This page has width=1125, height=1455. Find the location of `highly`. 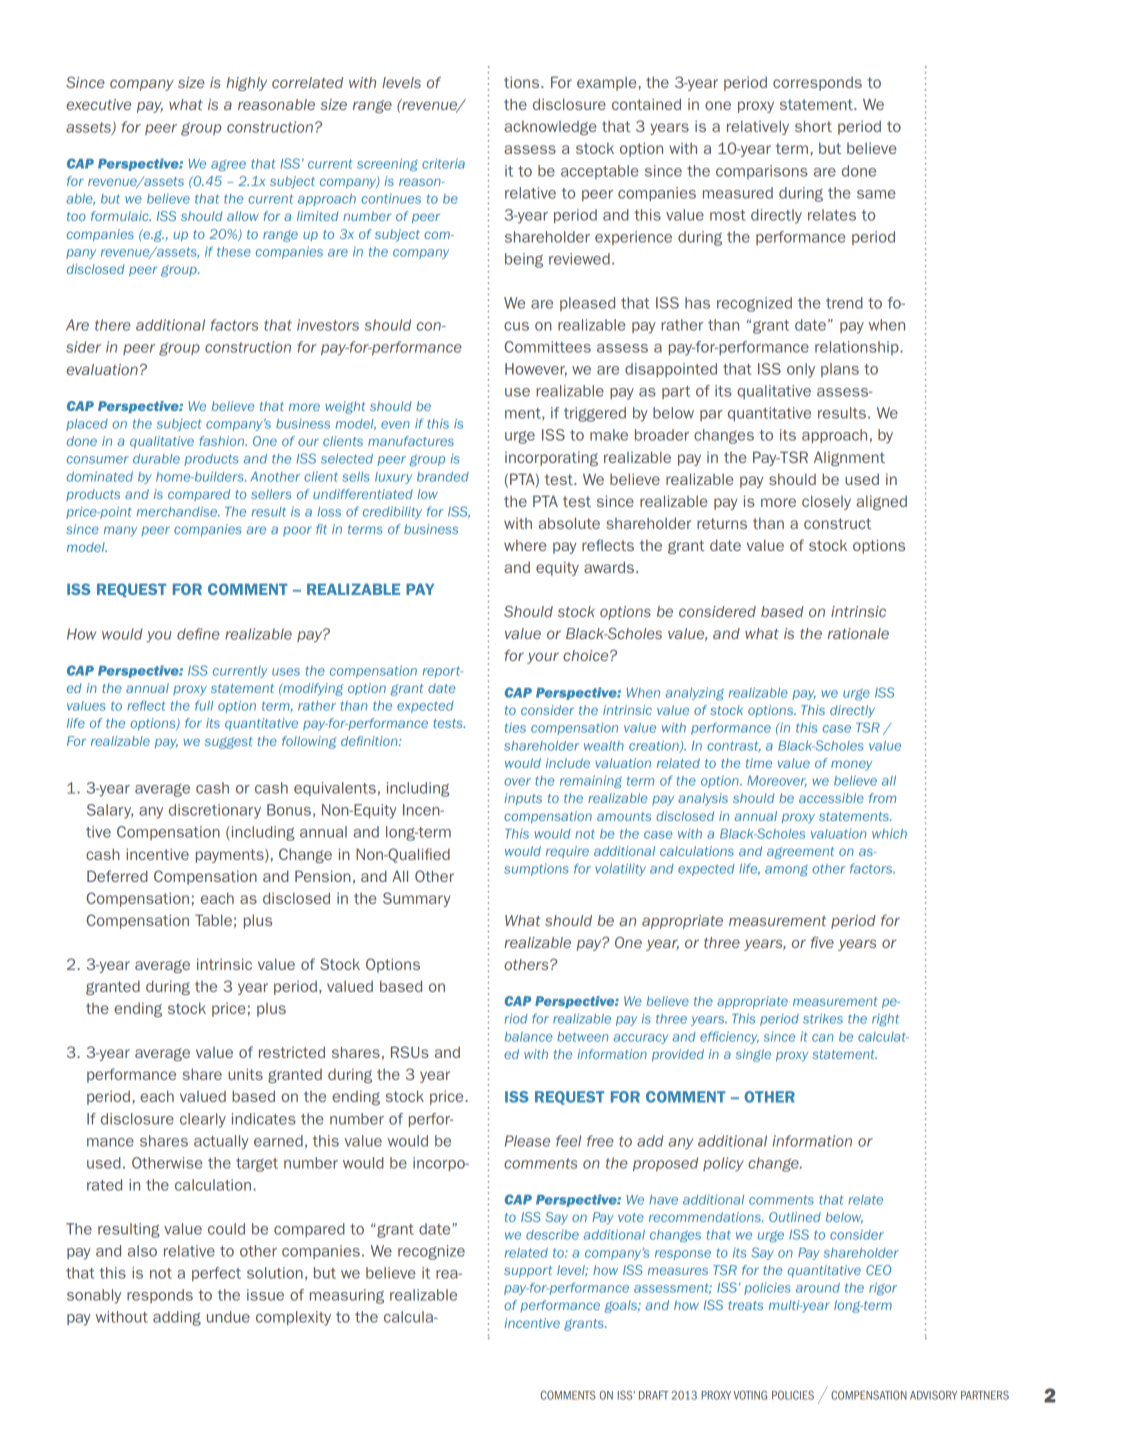

highly is located at coordinates (246, 84).
